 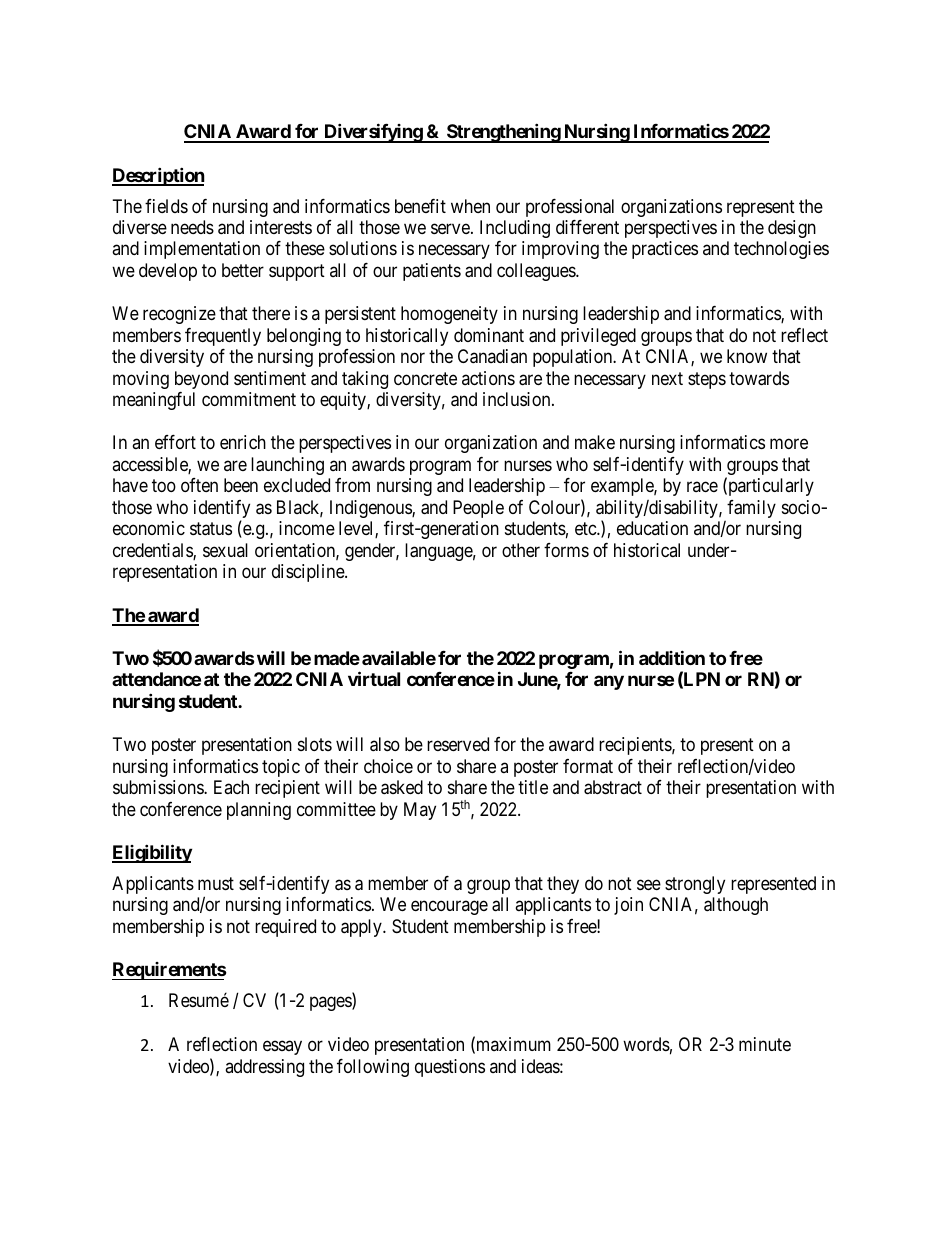 I want to click on sexual, so click(x=225, y=550).
